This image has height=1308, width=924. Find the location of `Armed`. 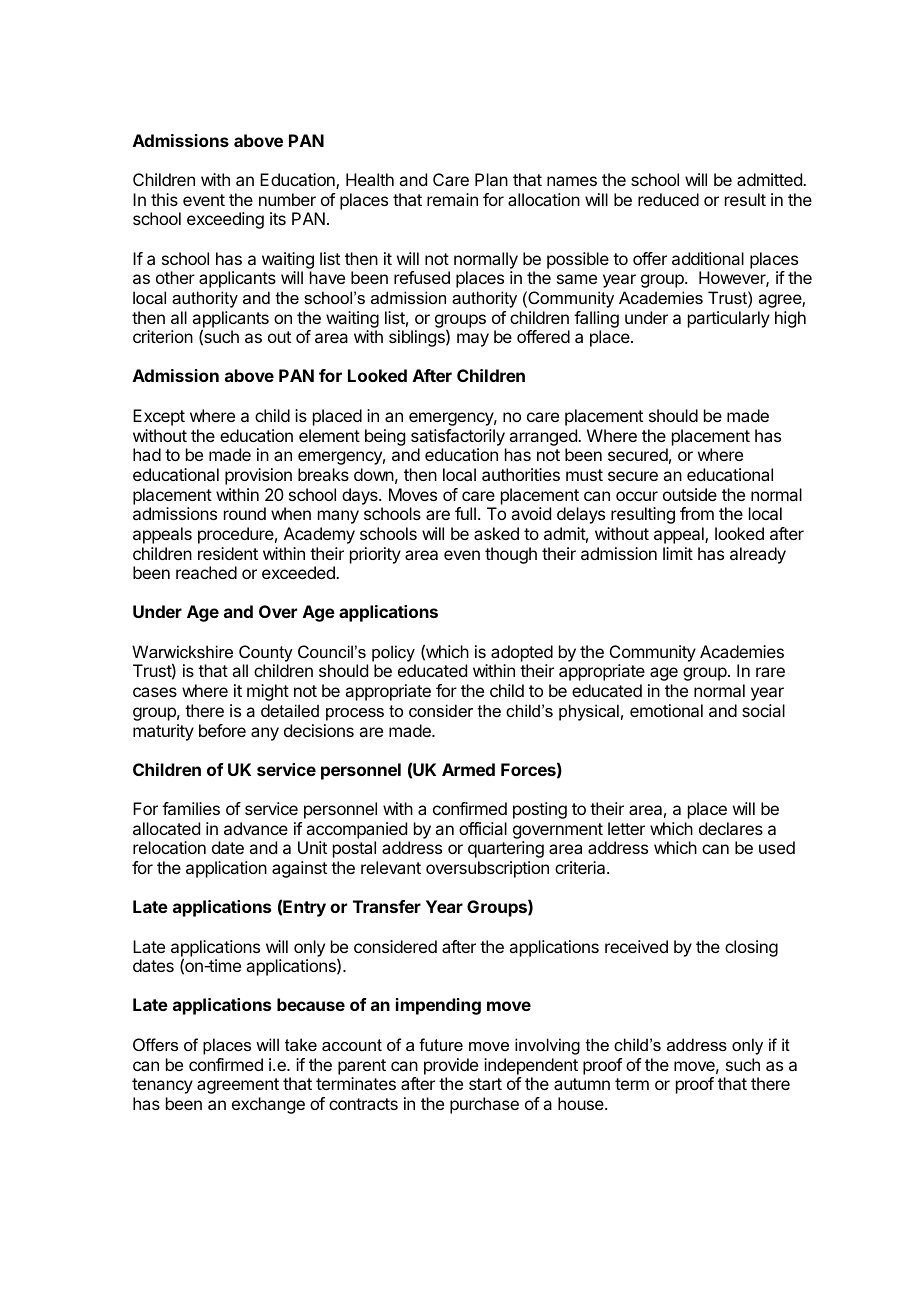

Armed is located at coordinates (468, 769).
